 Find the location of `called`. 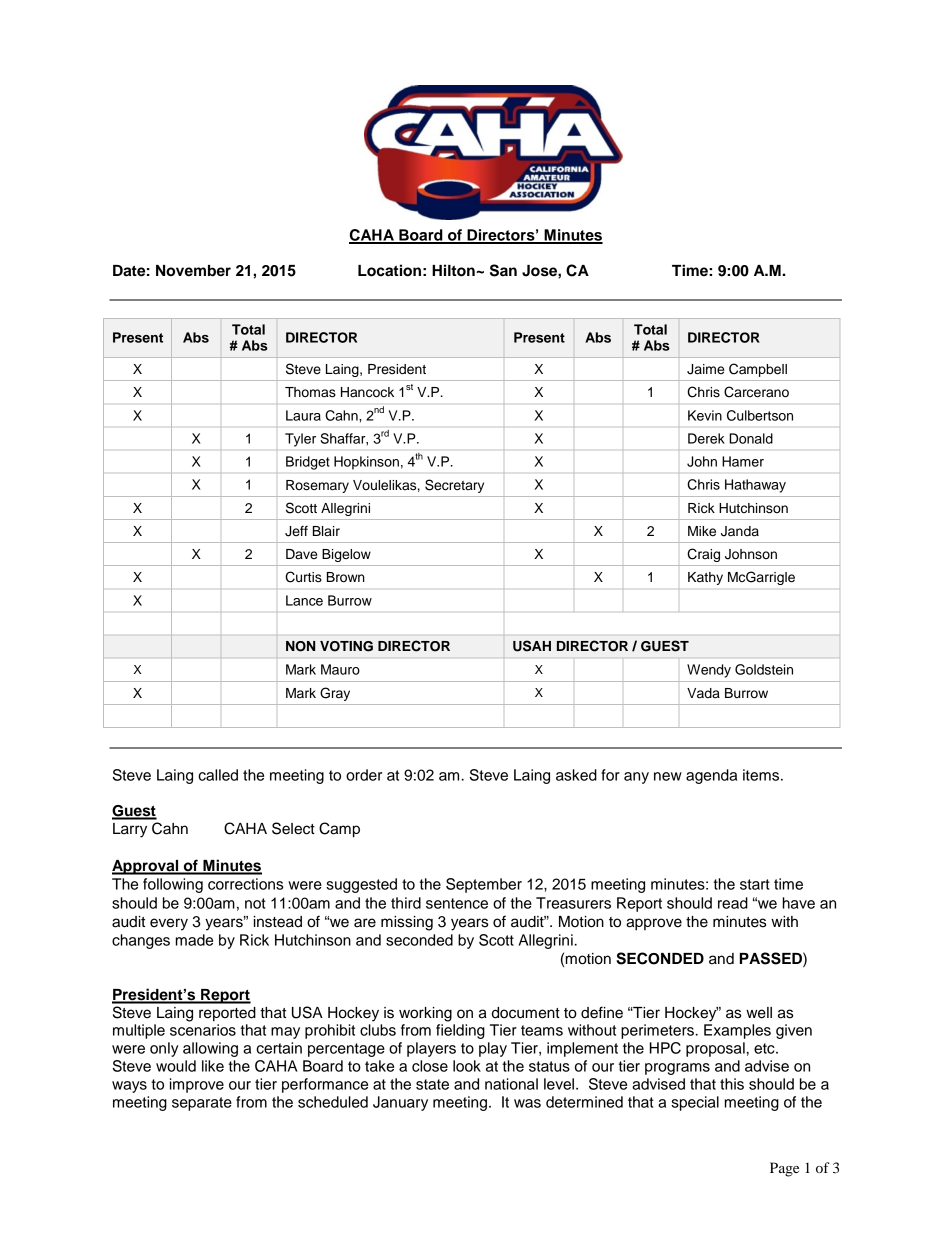

called is located at coordinates (218, 775).
